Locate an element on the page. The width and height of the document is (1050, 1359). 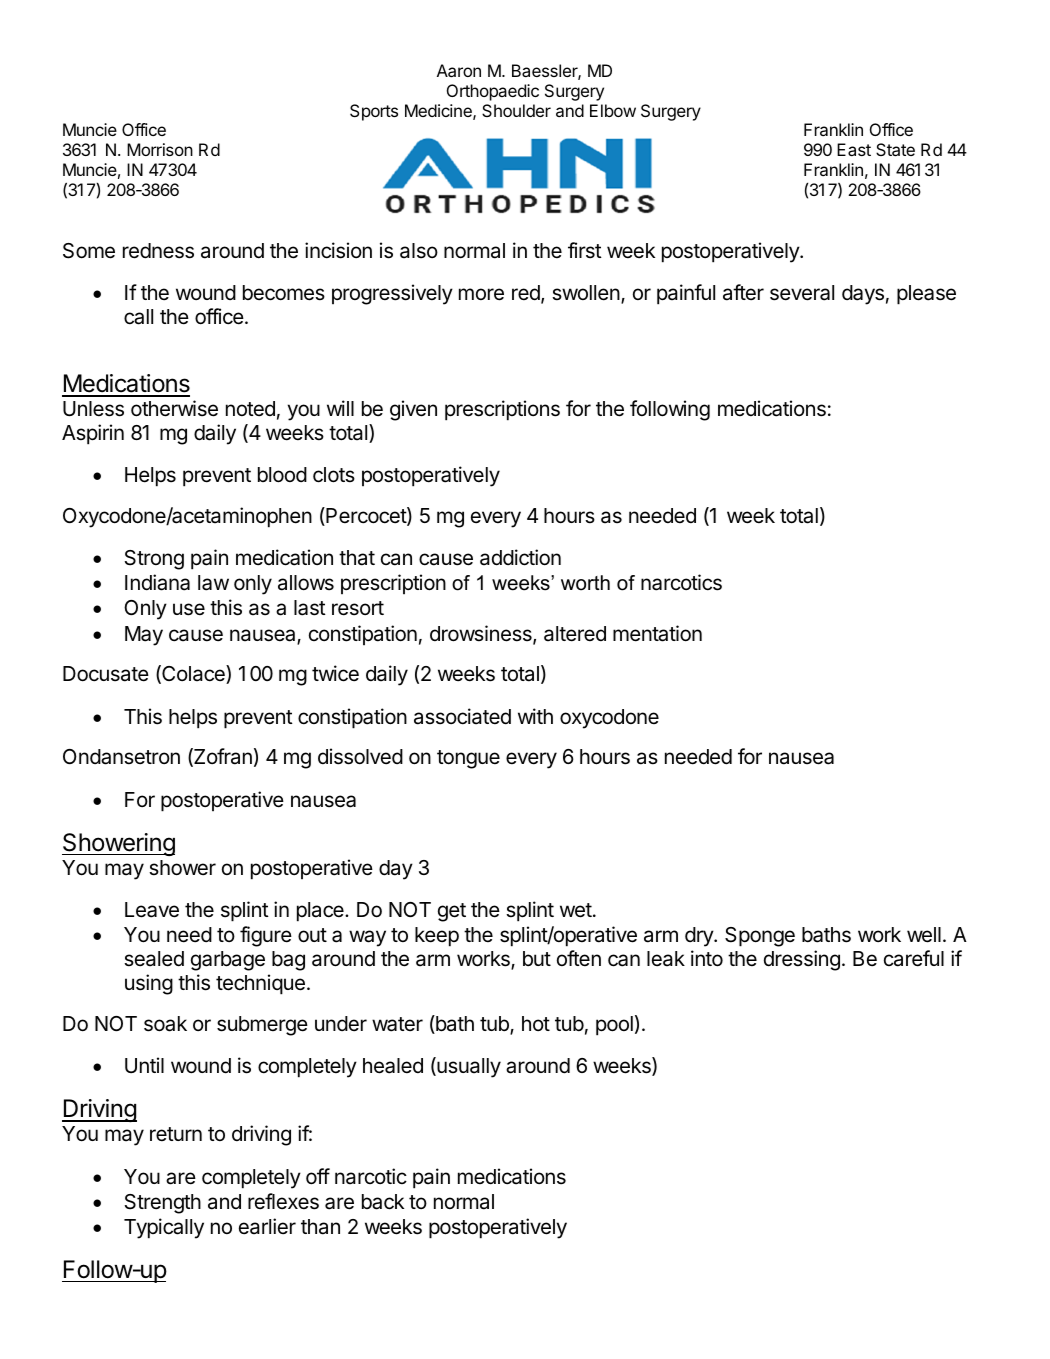
drowsiness is located at coordinates (482, 634).
